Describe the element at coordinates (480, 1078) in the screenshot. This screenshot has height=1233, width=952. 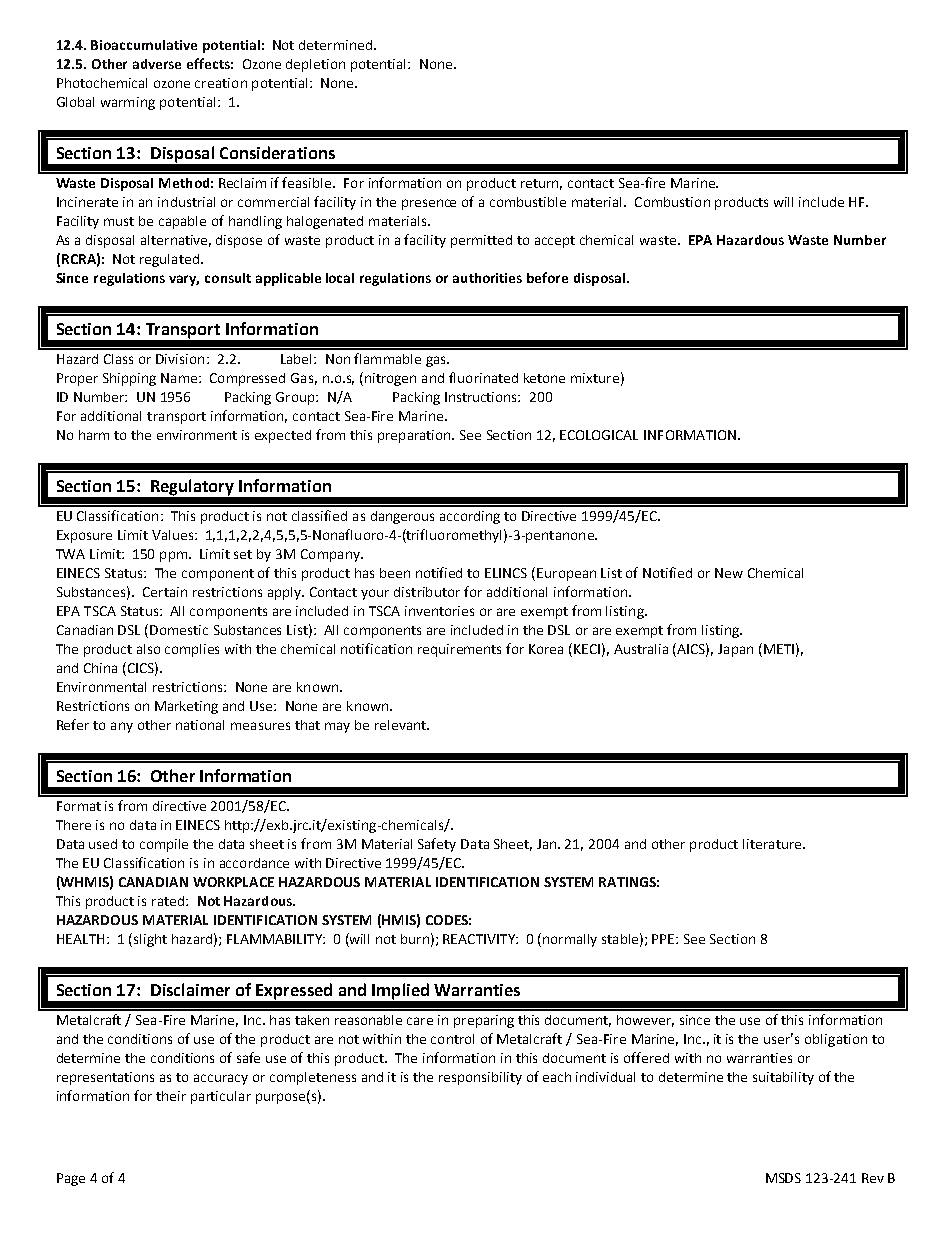
I see `responsibility` at that location.
